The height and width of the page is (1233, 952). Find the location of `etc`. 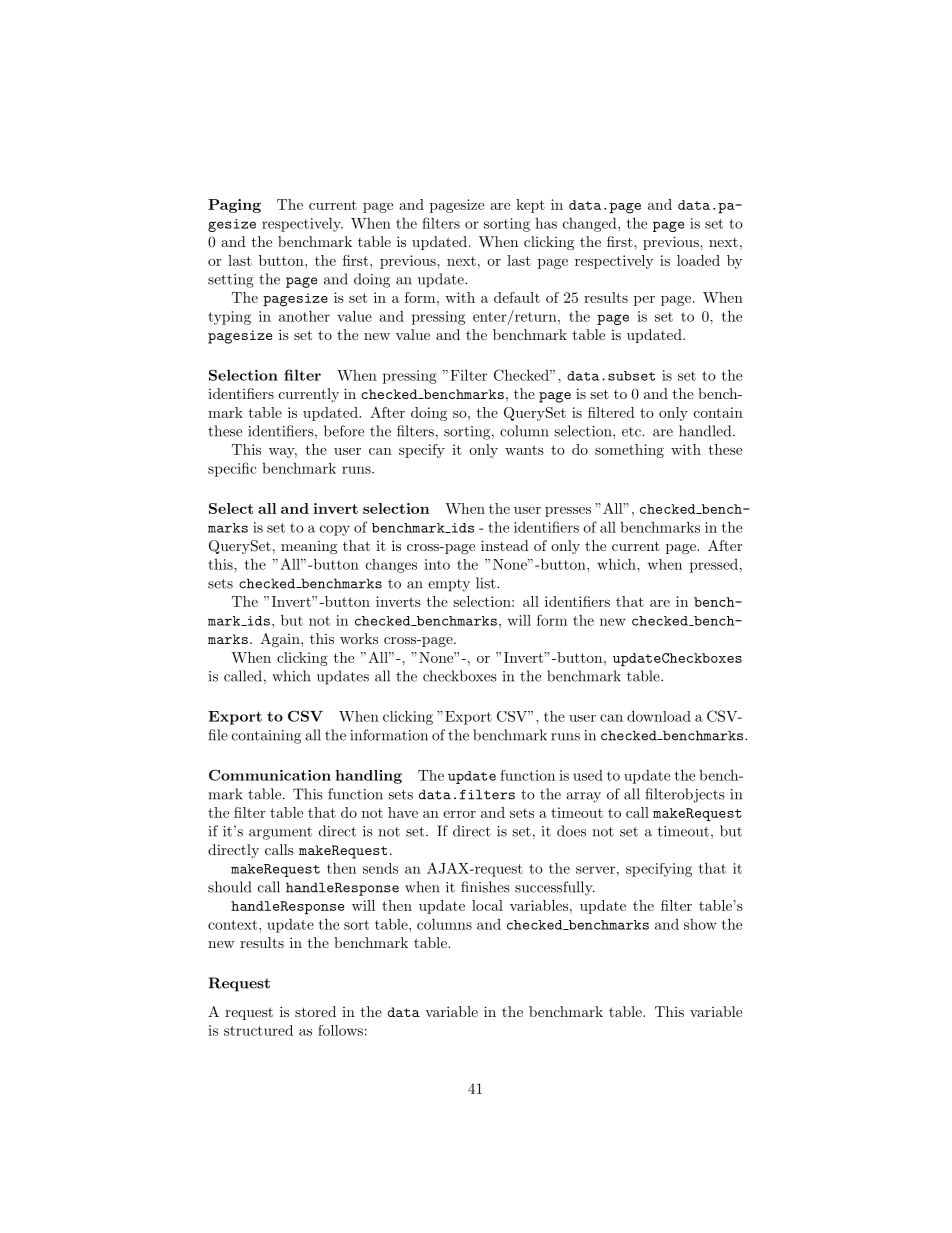

etc is located at coordinates (632, 432).
